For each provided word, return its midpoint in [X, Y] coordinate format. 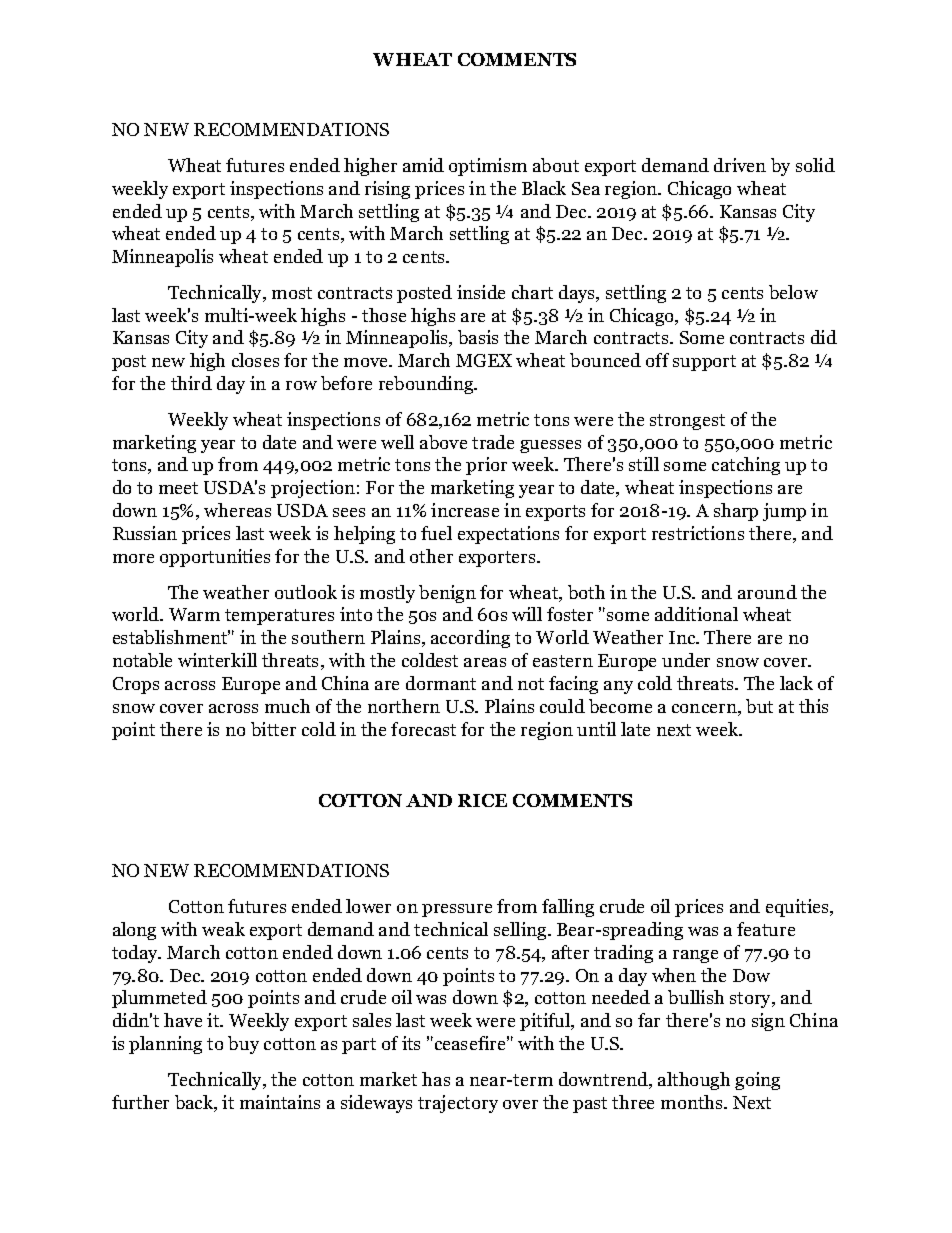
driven [740, 165]
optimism [488, 167]
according [470, 639]
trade [493, 442]
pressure [457, 910]
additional [696, 614]
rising [387, 190]
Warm [194, 614]
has [436, 1079]
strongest [687, 422]
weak [223, 929]
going [757, 1081]
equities [799, 908]
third [191, 383]
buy [243, 1045]
